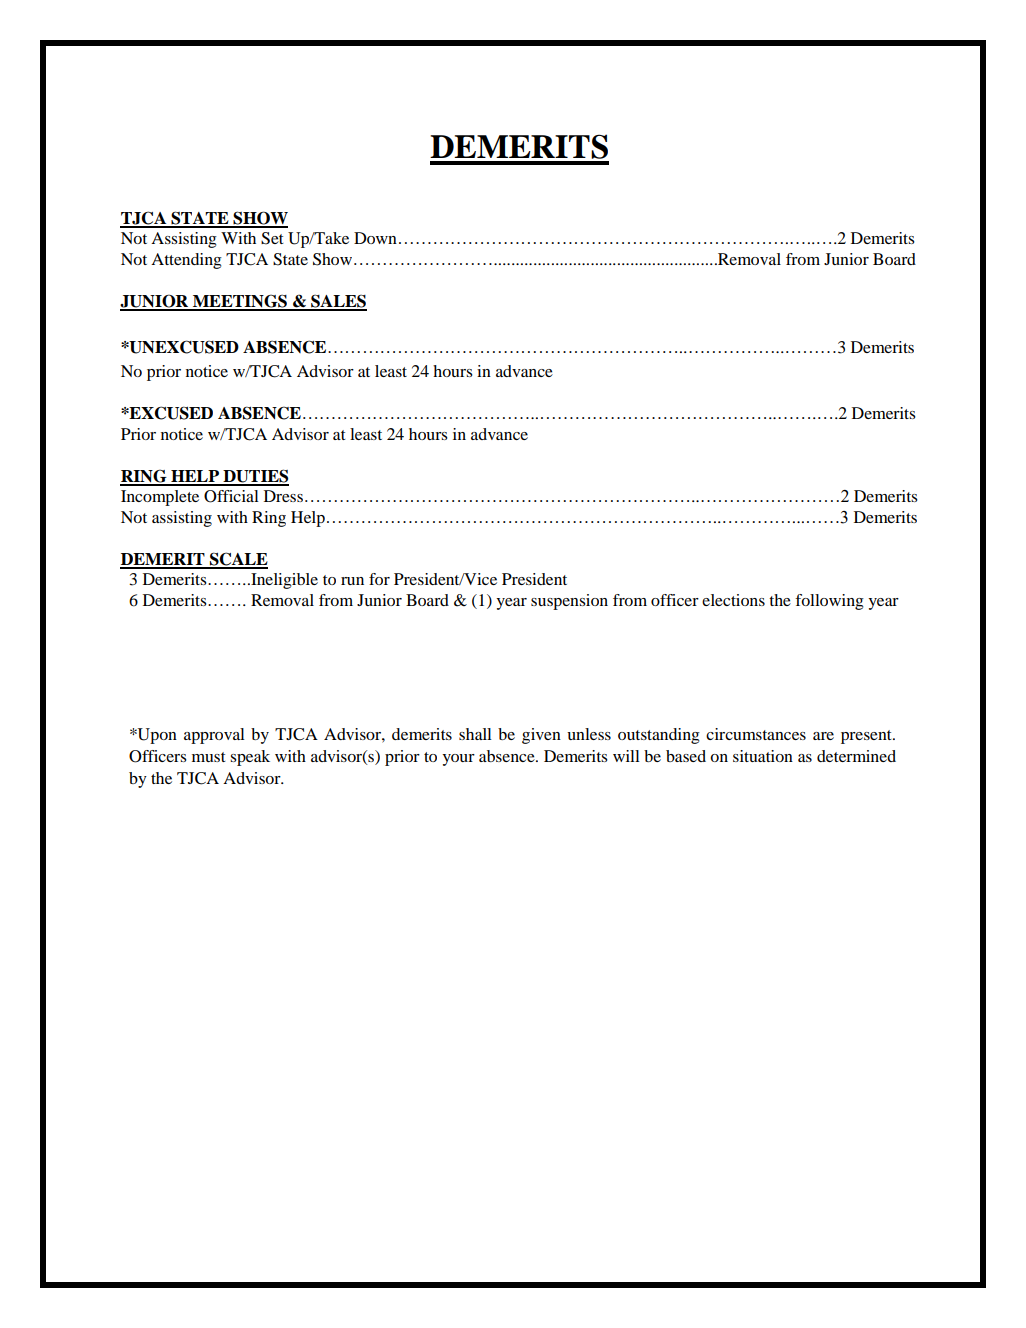 The height and width of the screenshot is (1328, 1026). I want to click on approval, so click(214, 736).
